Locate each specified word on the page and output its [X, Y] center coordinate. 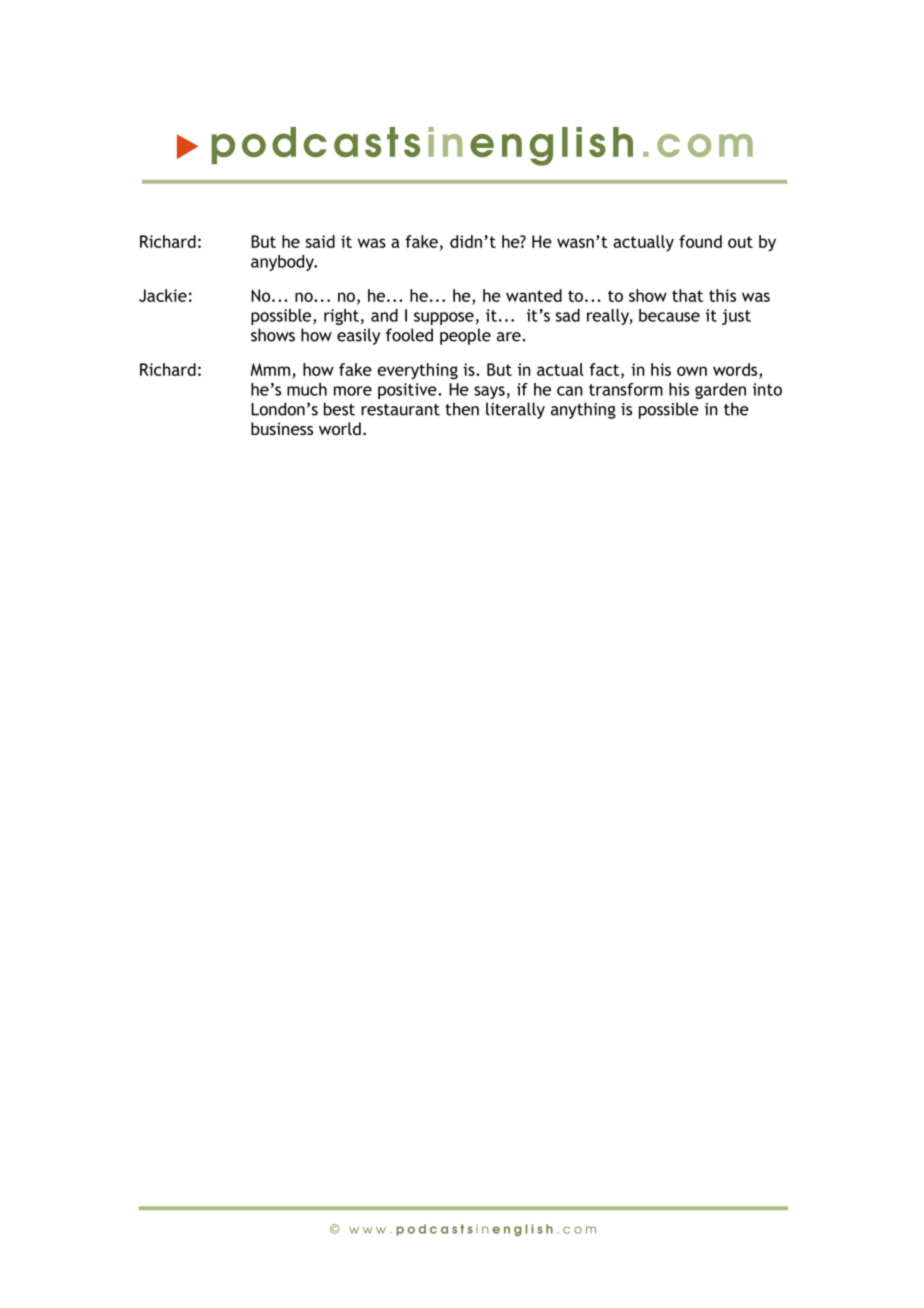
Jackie [163, 295]
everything [417, 371]
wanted [534, 295]
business [282, 428]
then [462, 409]
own [692, 371]
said [320, 241]
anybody [283, 263]
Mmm [270, 369]
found [700, 241]
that [687, 295]
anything [583, 410]
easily [358, 336]
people [465, 336]
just [736, 317]
